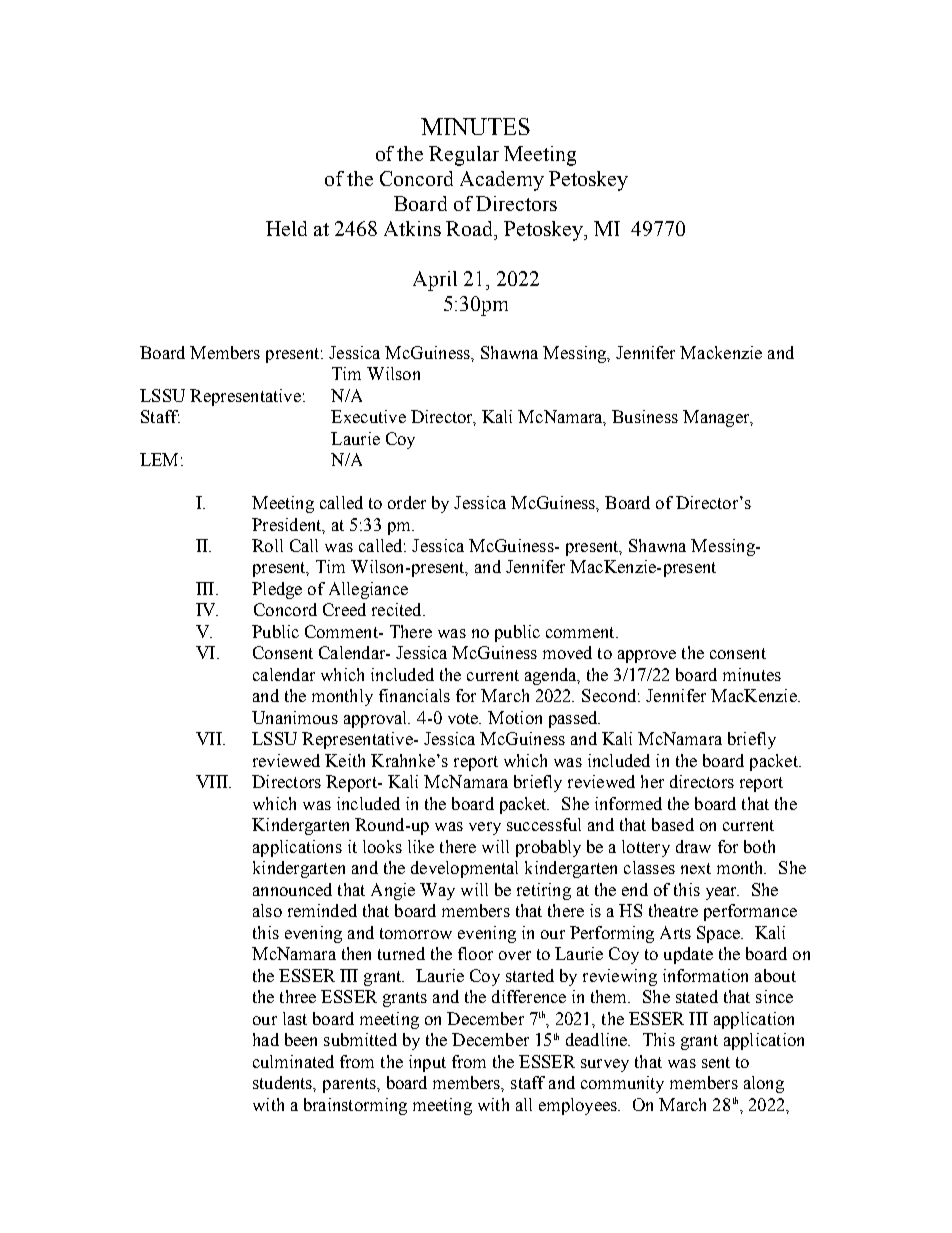 Image resolution: width=952 pixels, height=1233 pixels. Describe the element at coordinates (292, 889) in the screenshot. I see `announced` at that location.
